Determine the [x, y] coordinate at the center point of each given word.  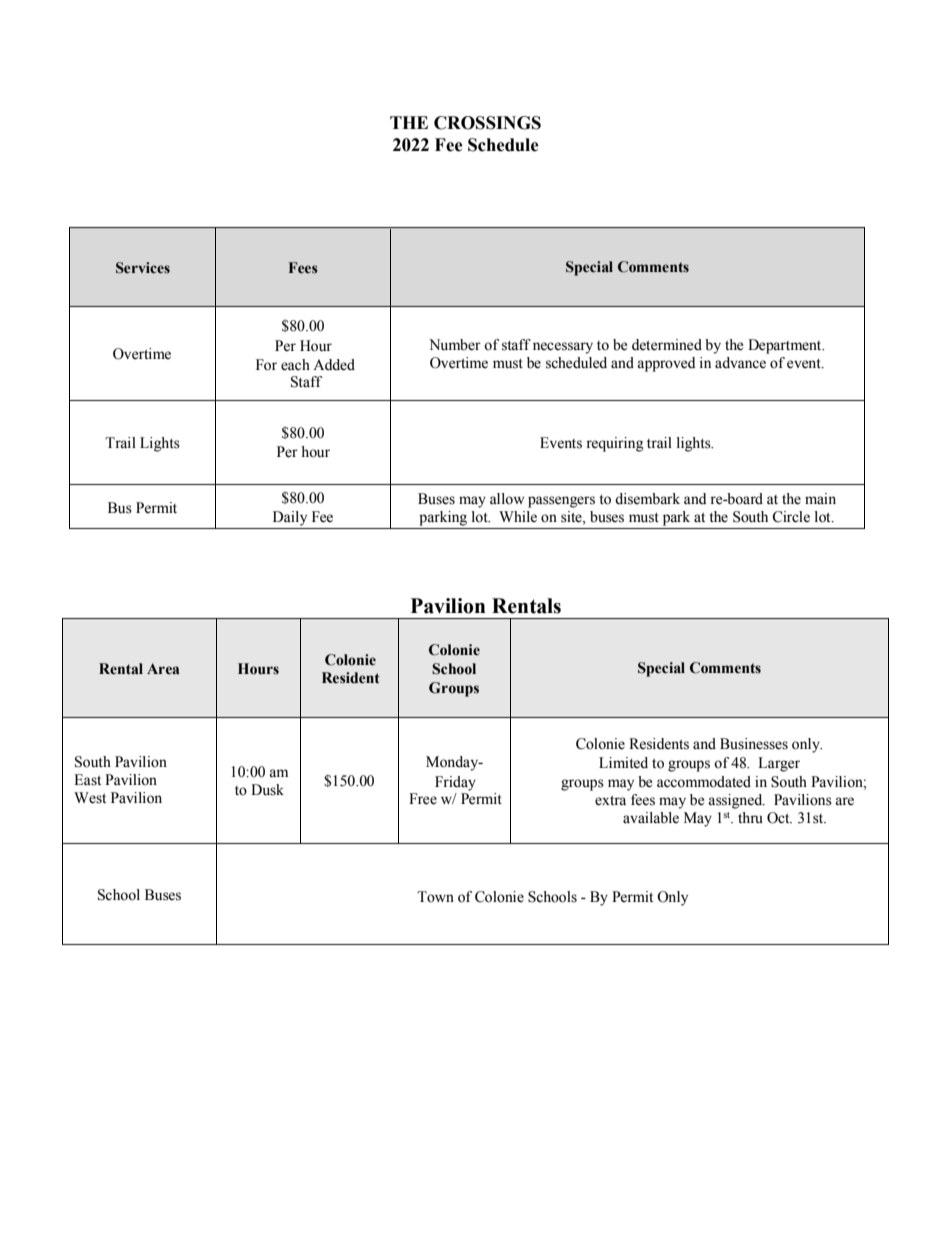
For [266, 365]
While [518, 517]
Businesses [754, 744]
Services [143, 268]
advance [740, 363]
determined [667, 345]
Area [163, 668]
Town [435, 897]
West [90, 798]
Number [455, 345]
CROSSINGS [487, 123]
